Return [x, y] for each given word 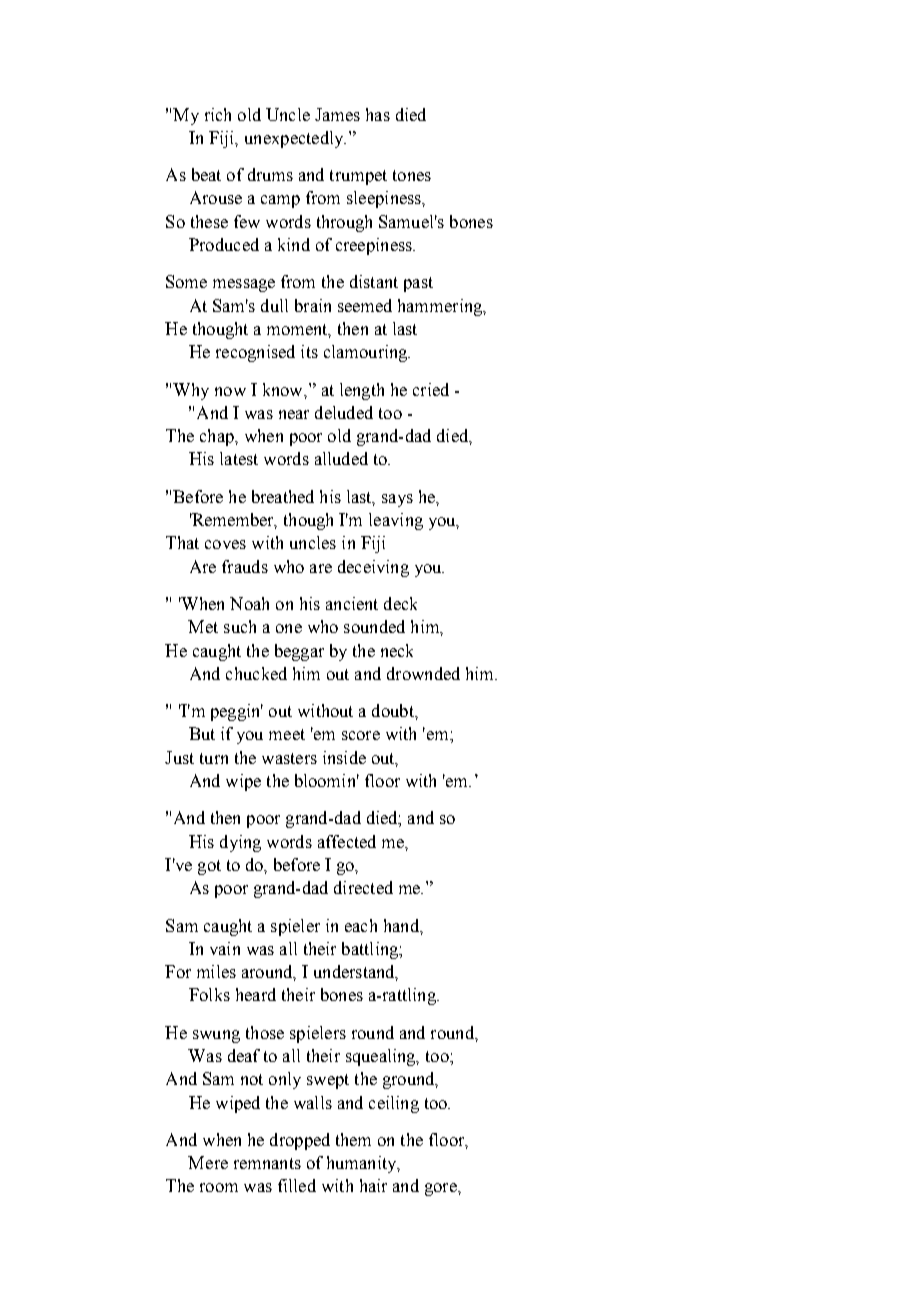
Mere [208, 1162]
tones [412, 175]
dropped [300, 1141]
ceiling [394, 1104]
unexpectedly [295, 139]
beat [206, 174]
